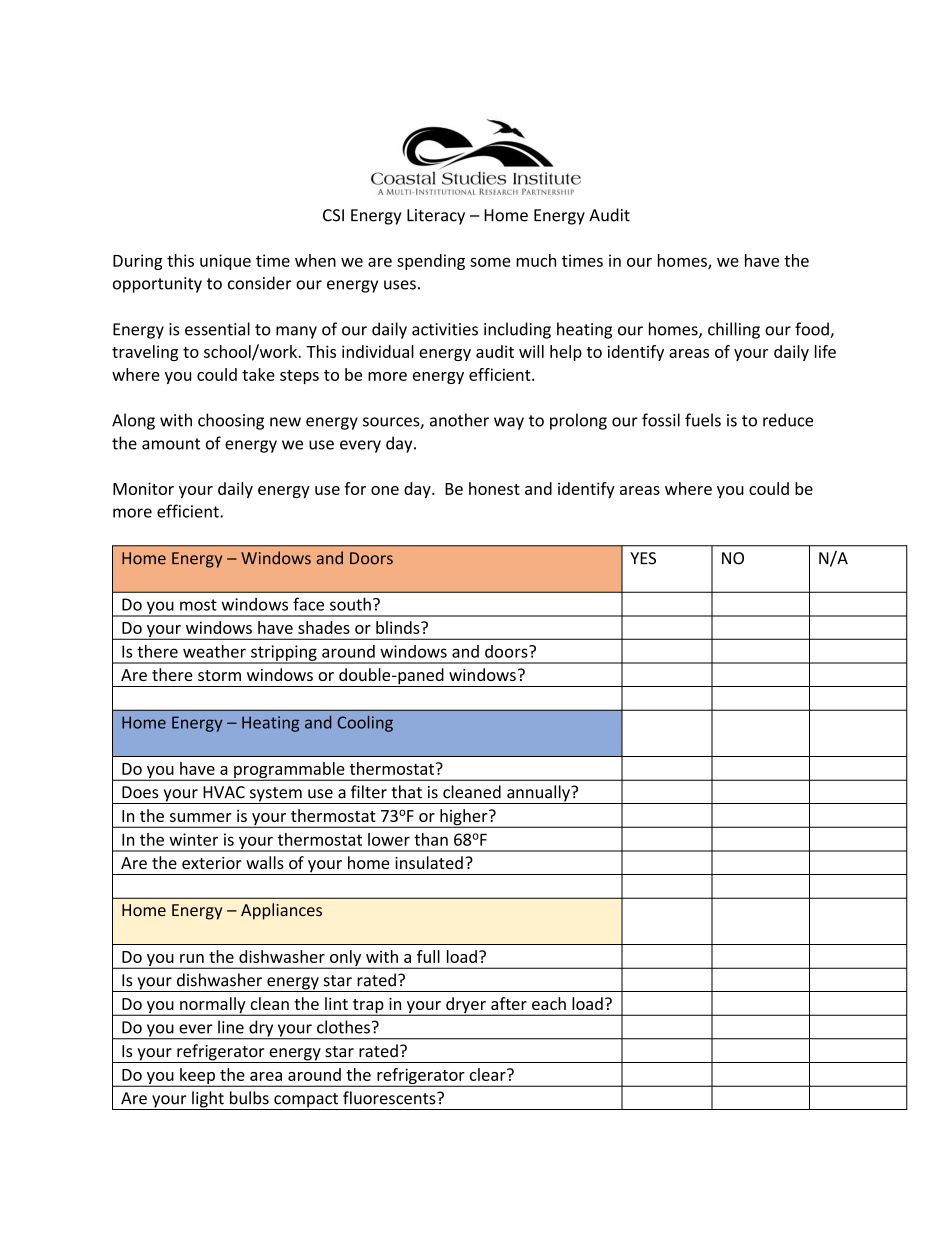 The width and height of the page is (952, 1233). Describe the element at coordinates (643, 558) in the page. I see `YES` at that location.
